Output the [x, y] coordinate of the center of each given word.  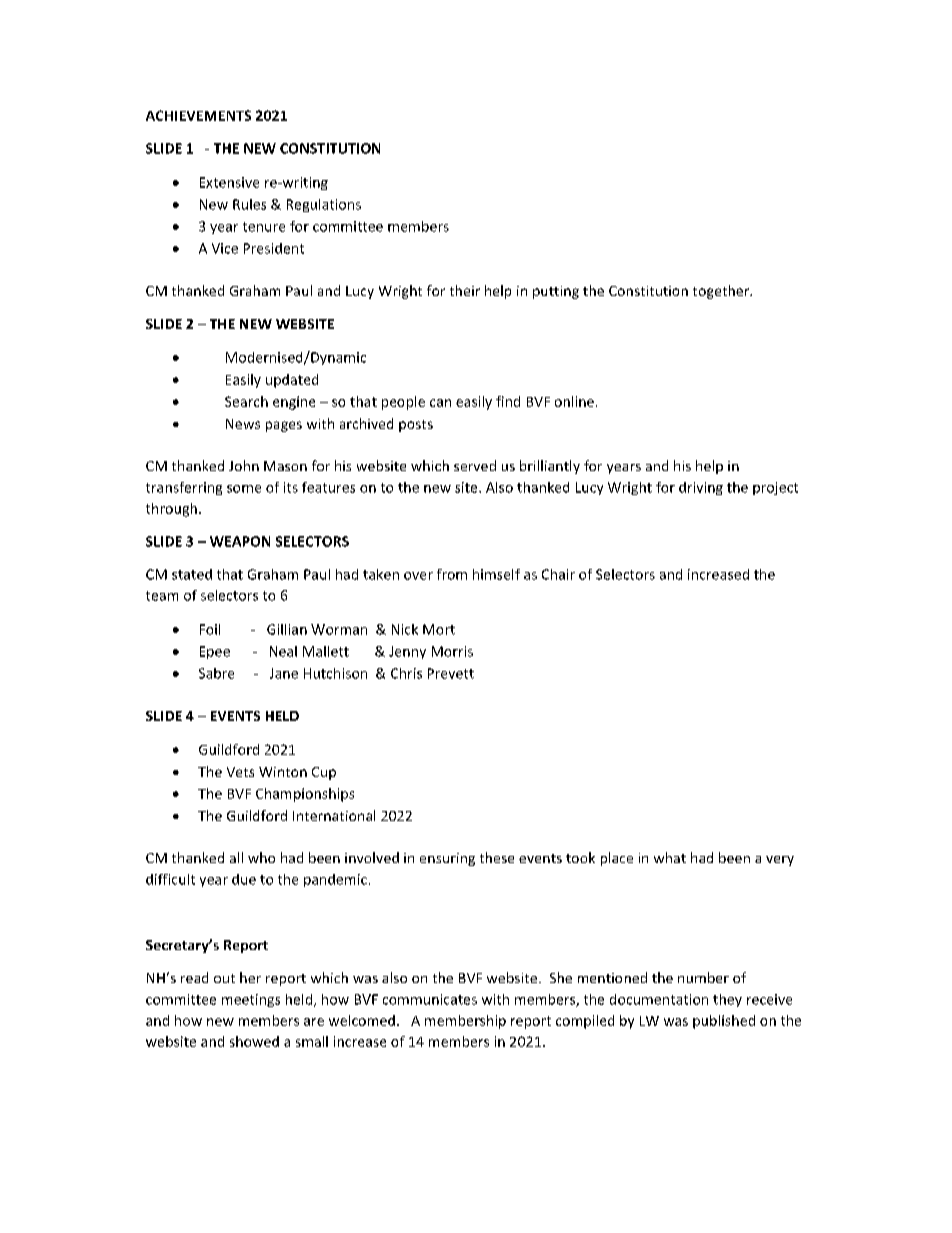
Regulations [324, 205]
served [475, 465]
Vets [240, 772]
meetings [251, 1000]
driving [701, 488]
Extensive [229, 182]
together [722, 292]
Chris [406, 673]
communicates [430, 999]
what [670, 857]
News [243, 424]
